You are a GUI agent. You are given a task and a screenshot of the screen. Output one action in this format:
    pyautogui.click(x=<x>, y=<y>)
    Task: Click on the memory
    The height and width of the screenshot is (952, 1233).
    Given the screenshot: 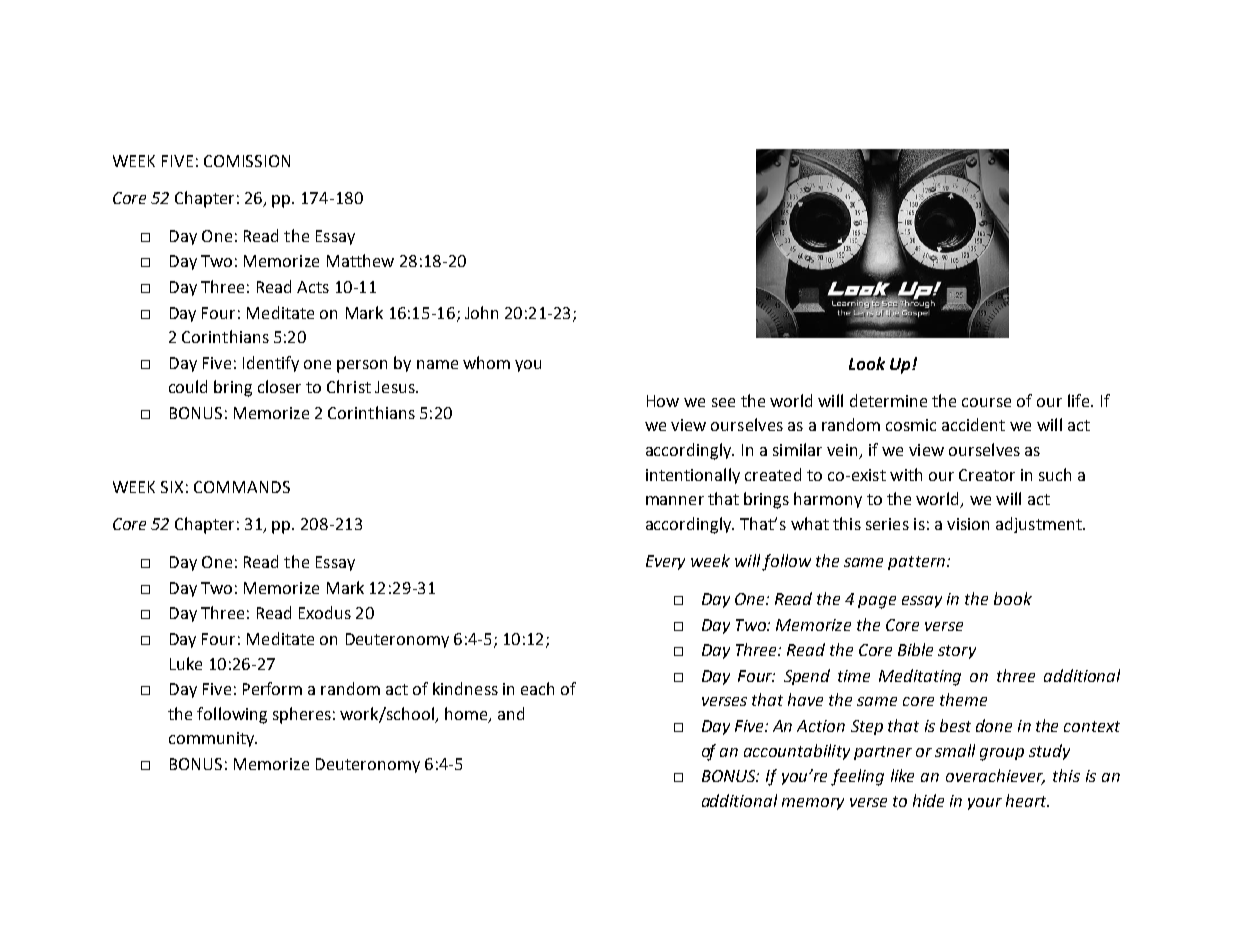 What is the action you would take?
    pyautogui.click(x=813, y=804)
